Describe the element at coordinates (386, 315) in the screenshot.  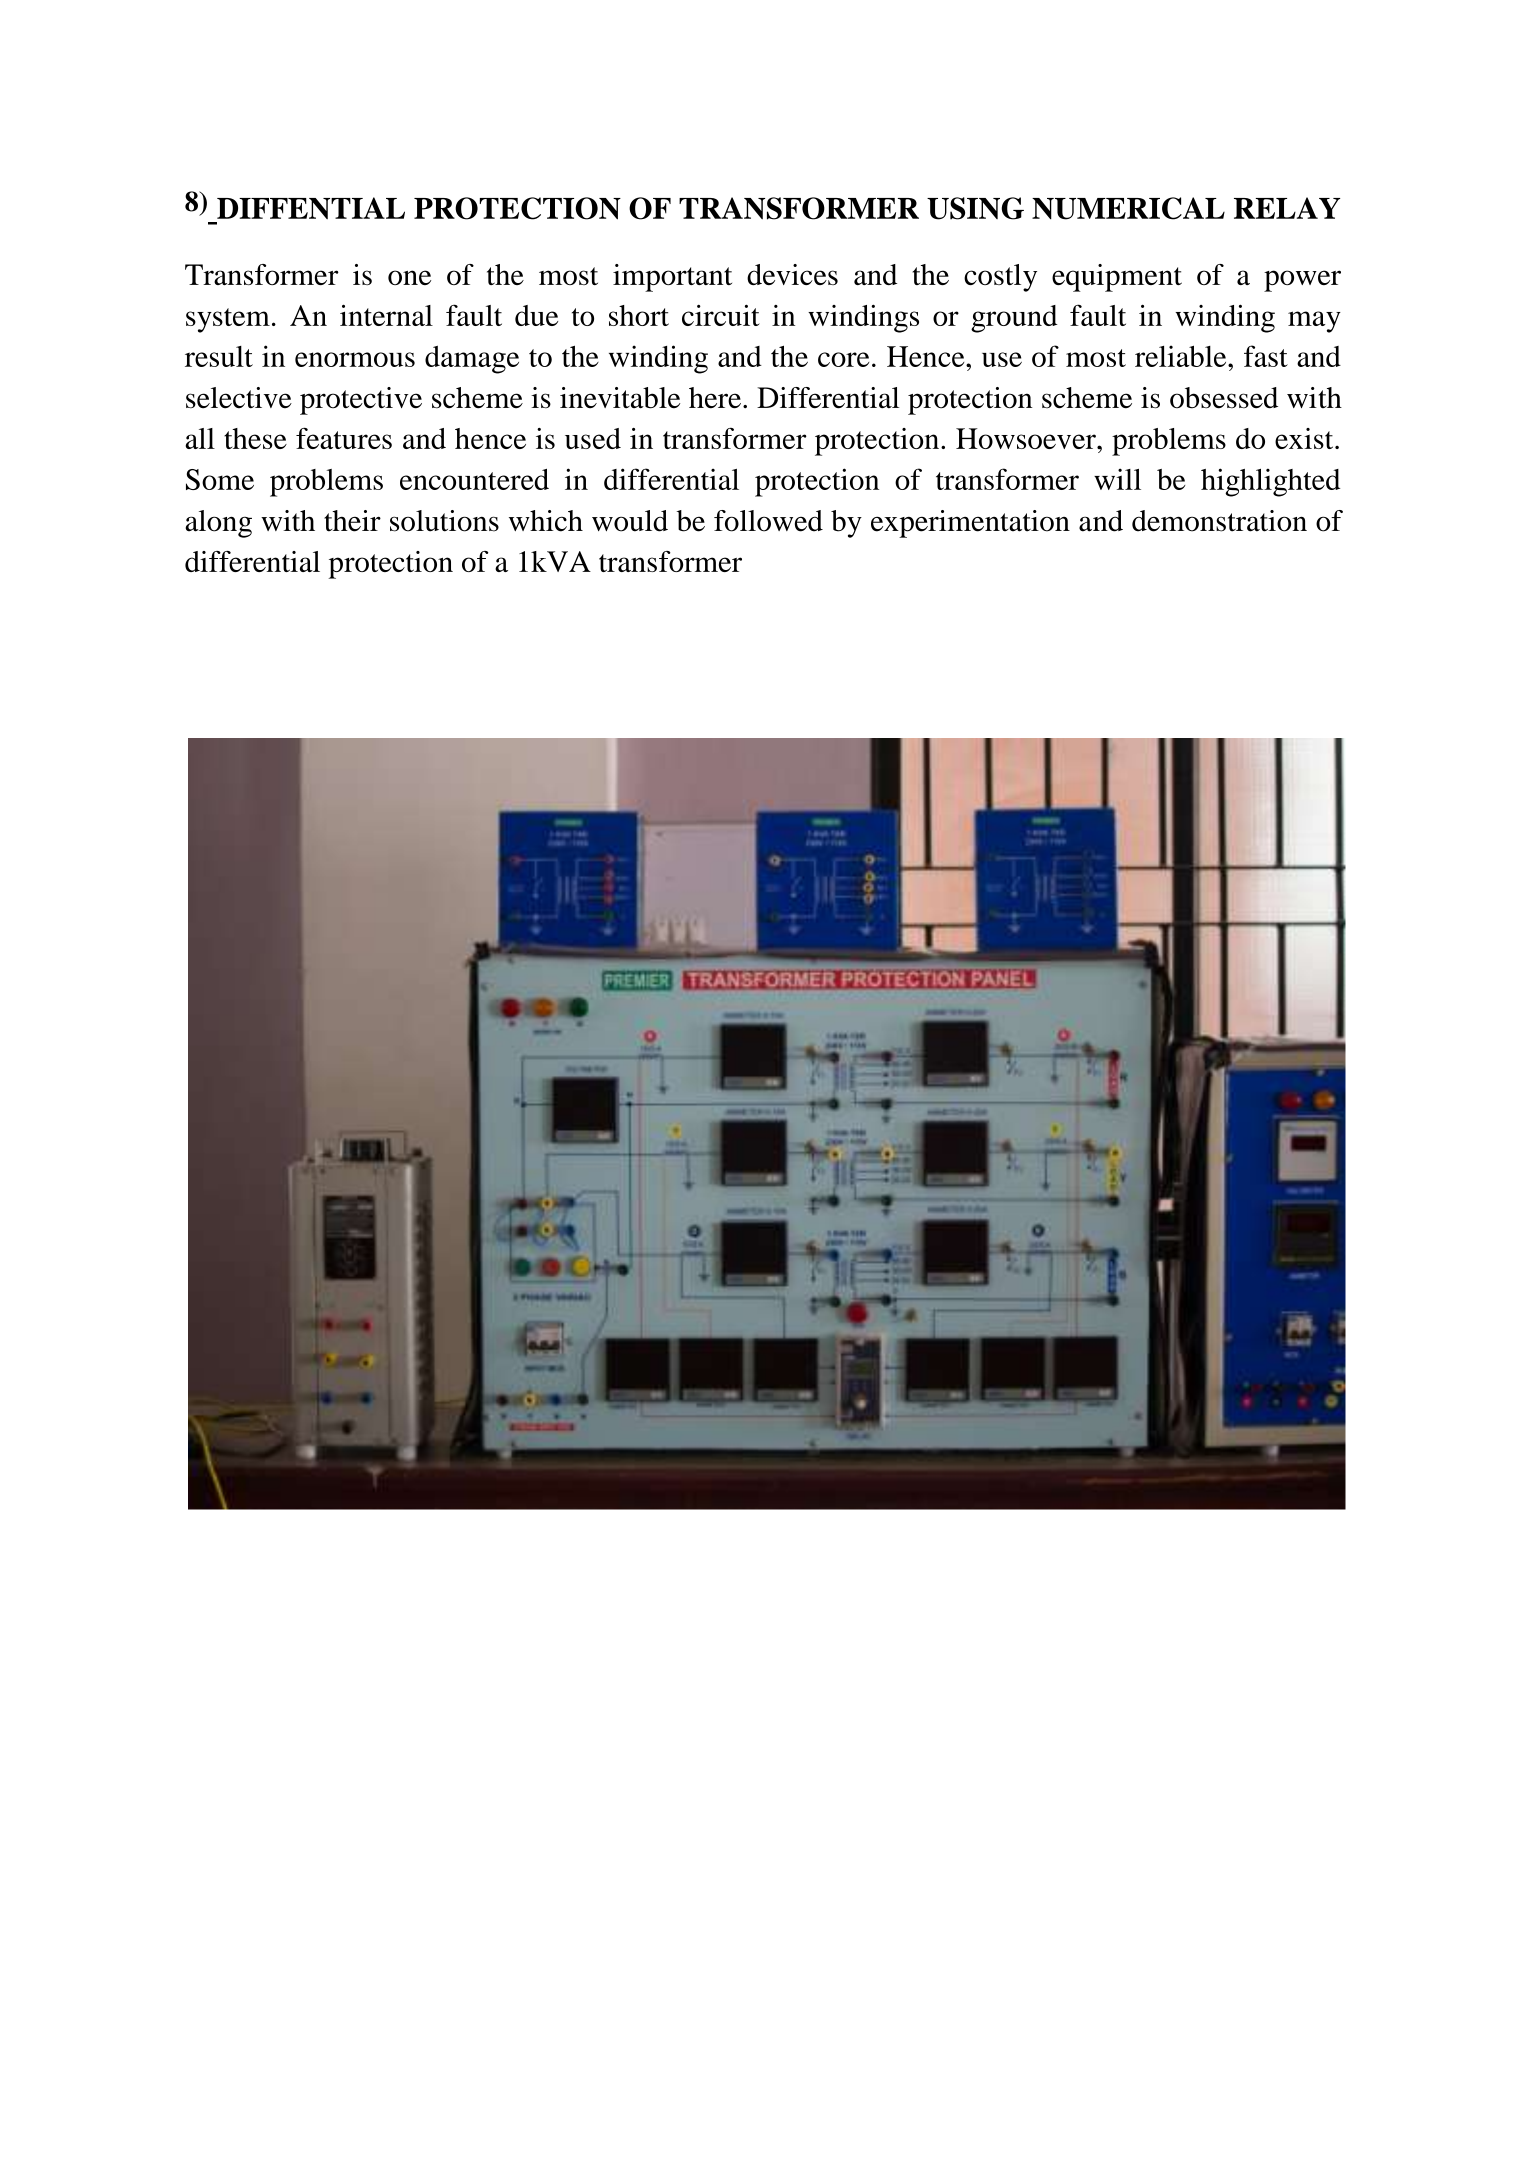
I see `internal` at that location.
